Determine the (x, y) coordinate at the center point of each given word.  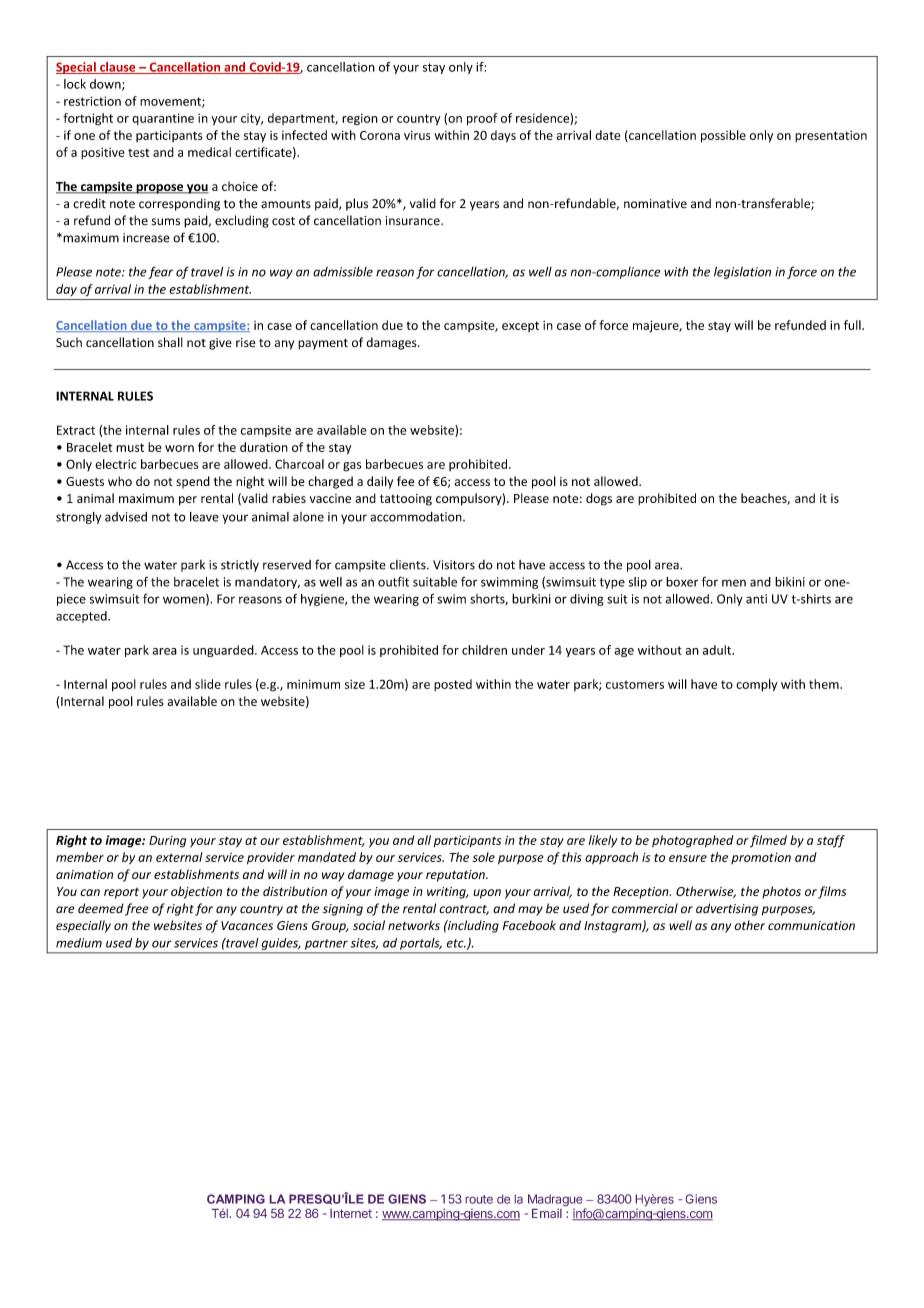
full (853, 325)
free (137, 909)
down (106, 85)
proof (482, 119)
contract (464, 910)
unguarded (224, 651)
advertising (727, 909)
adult (718, 650)
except (520, 326)
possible (723, 136)
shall (170, 342)
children (484, 650)
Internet (351, 1213)
